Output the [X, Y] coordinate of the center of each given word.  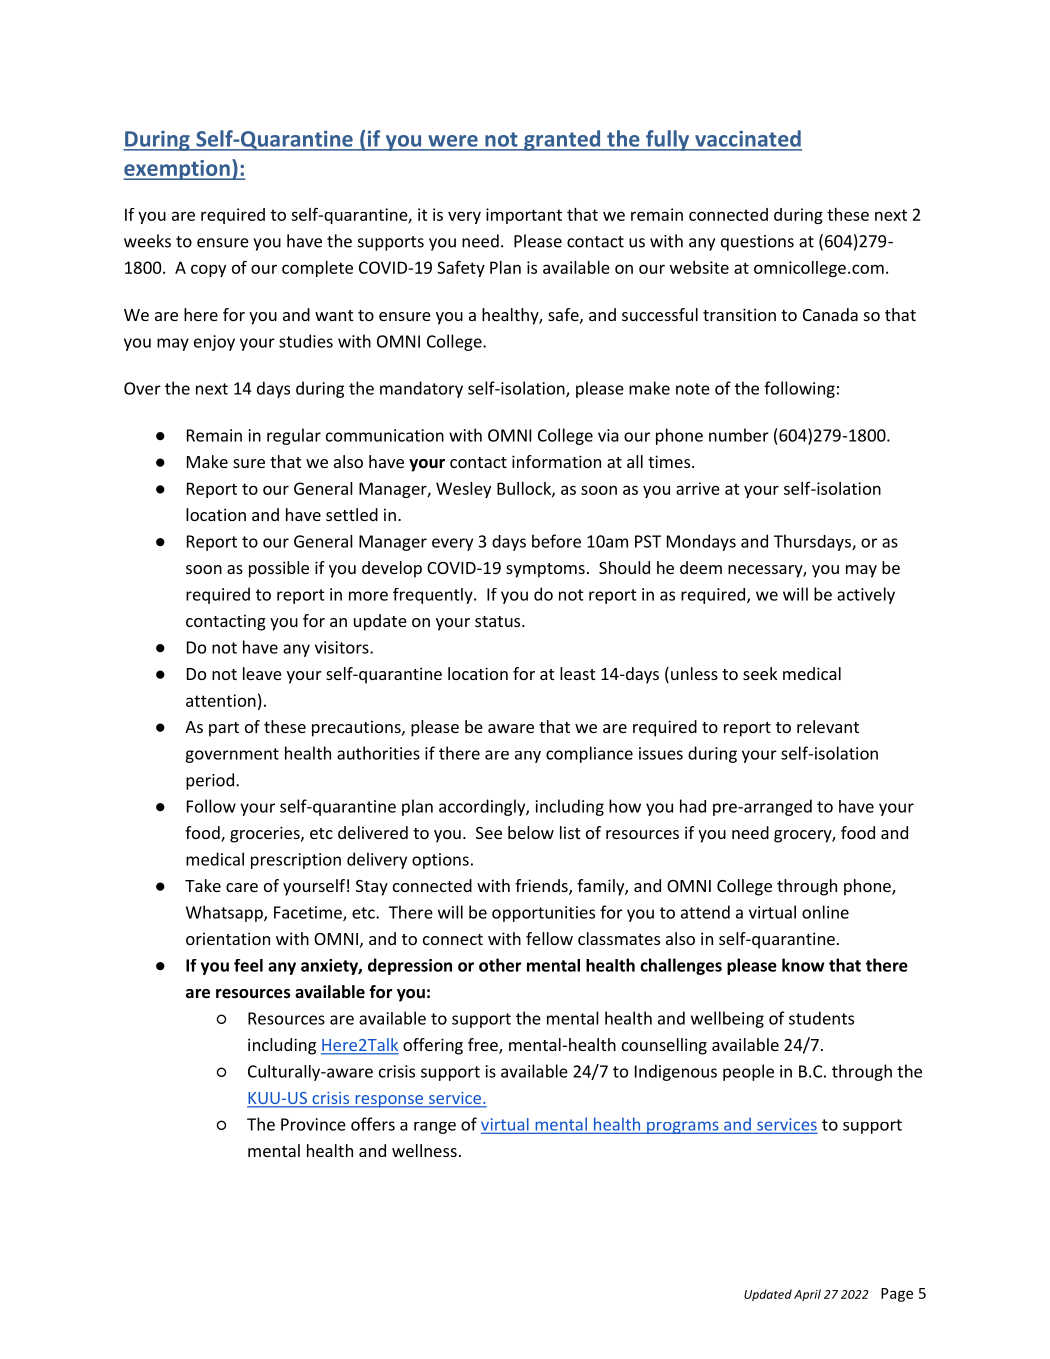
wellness [424, 1150]
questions [757, 243]
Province [313, 1124]
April [807, 1295]
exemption [177, 170]
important [524, 216]
